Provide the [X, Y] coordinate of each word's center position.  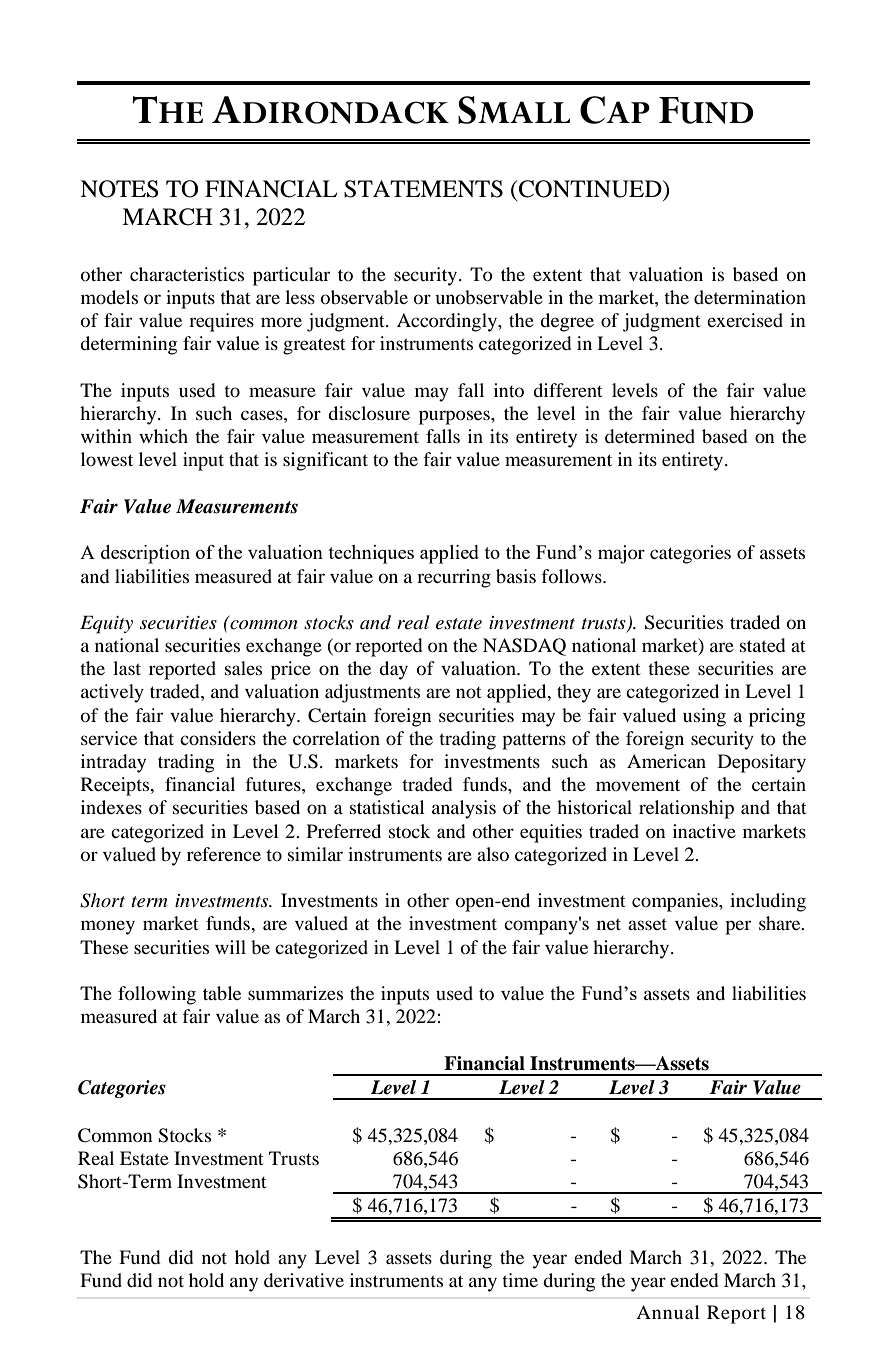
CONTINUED [590, 189]
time [520, 1280]
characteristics [187, 274]
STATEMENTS [423, 189]
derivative [304, 1280]
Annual [668, 1312]
